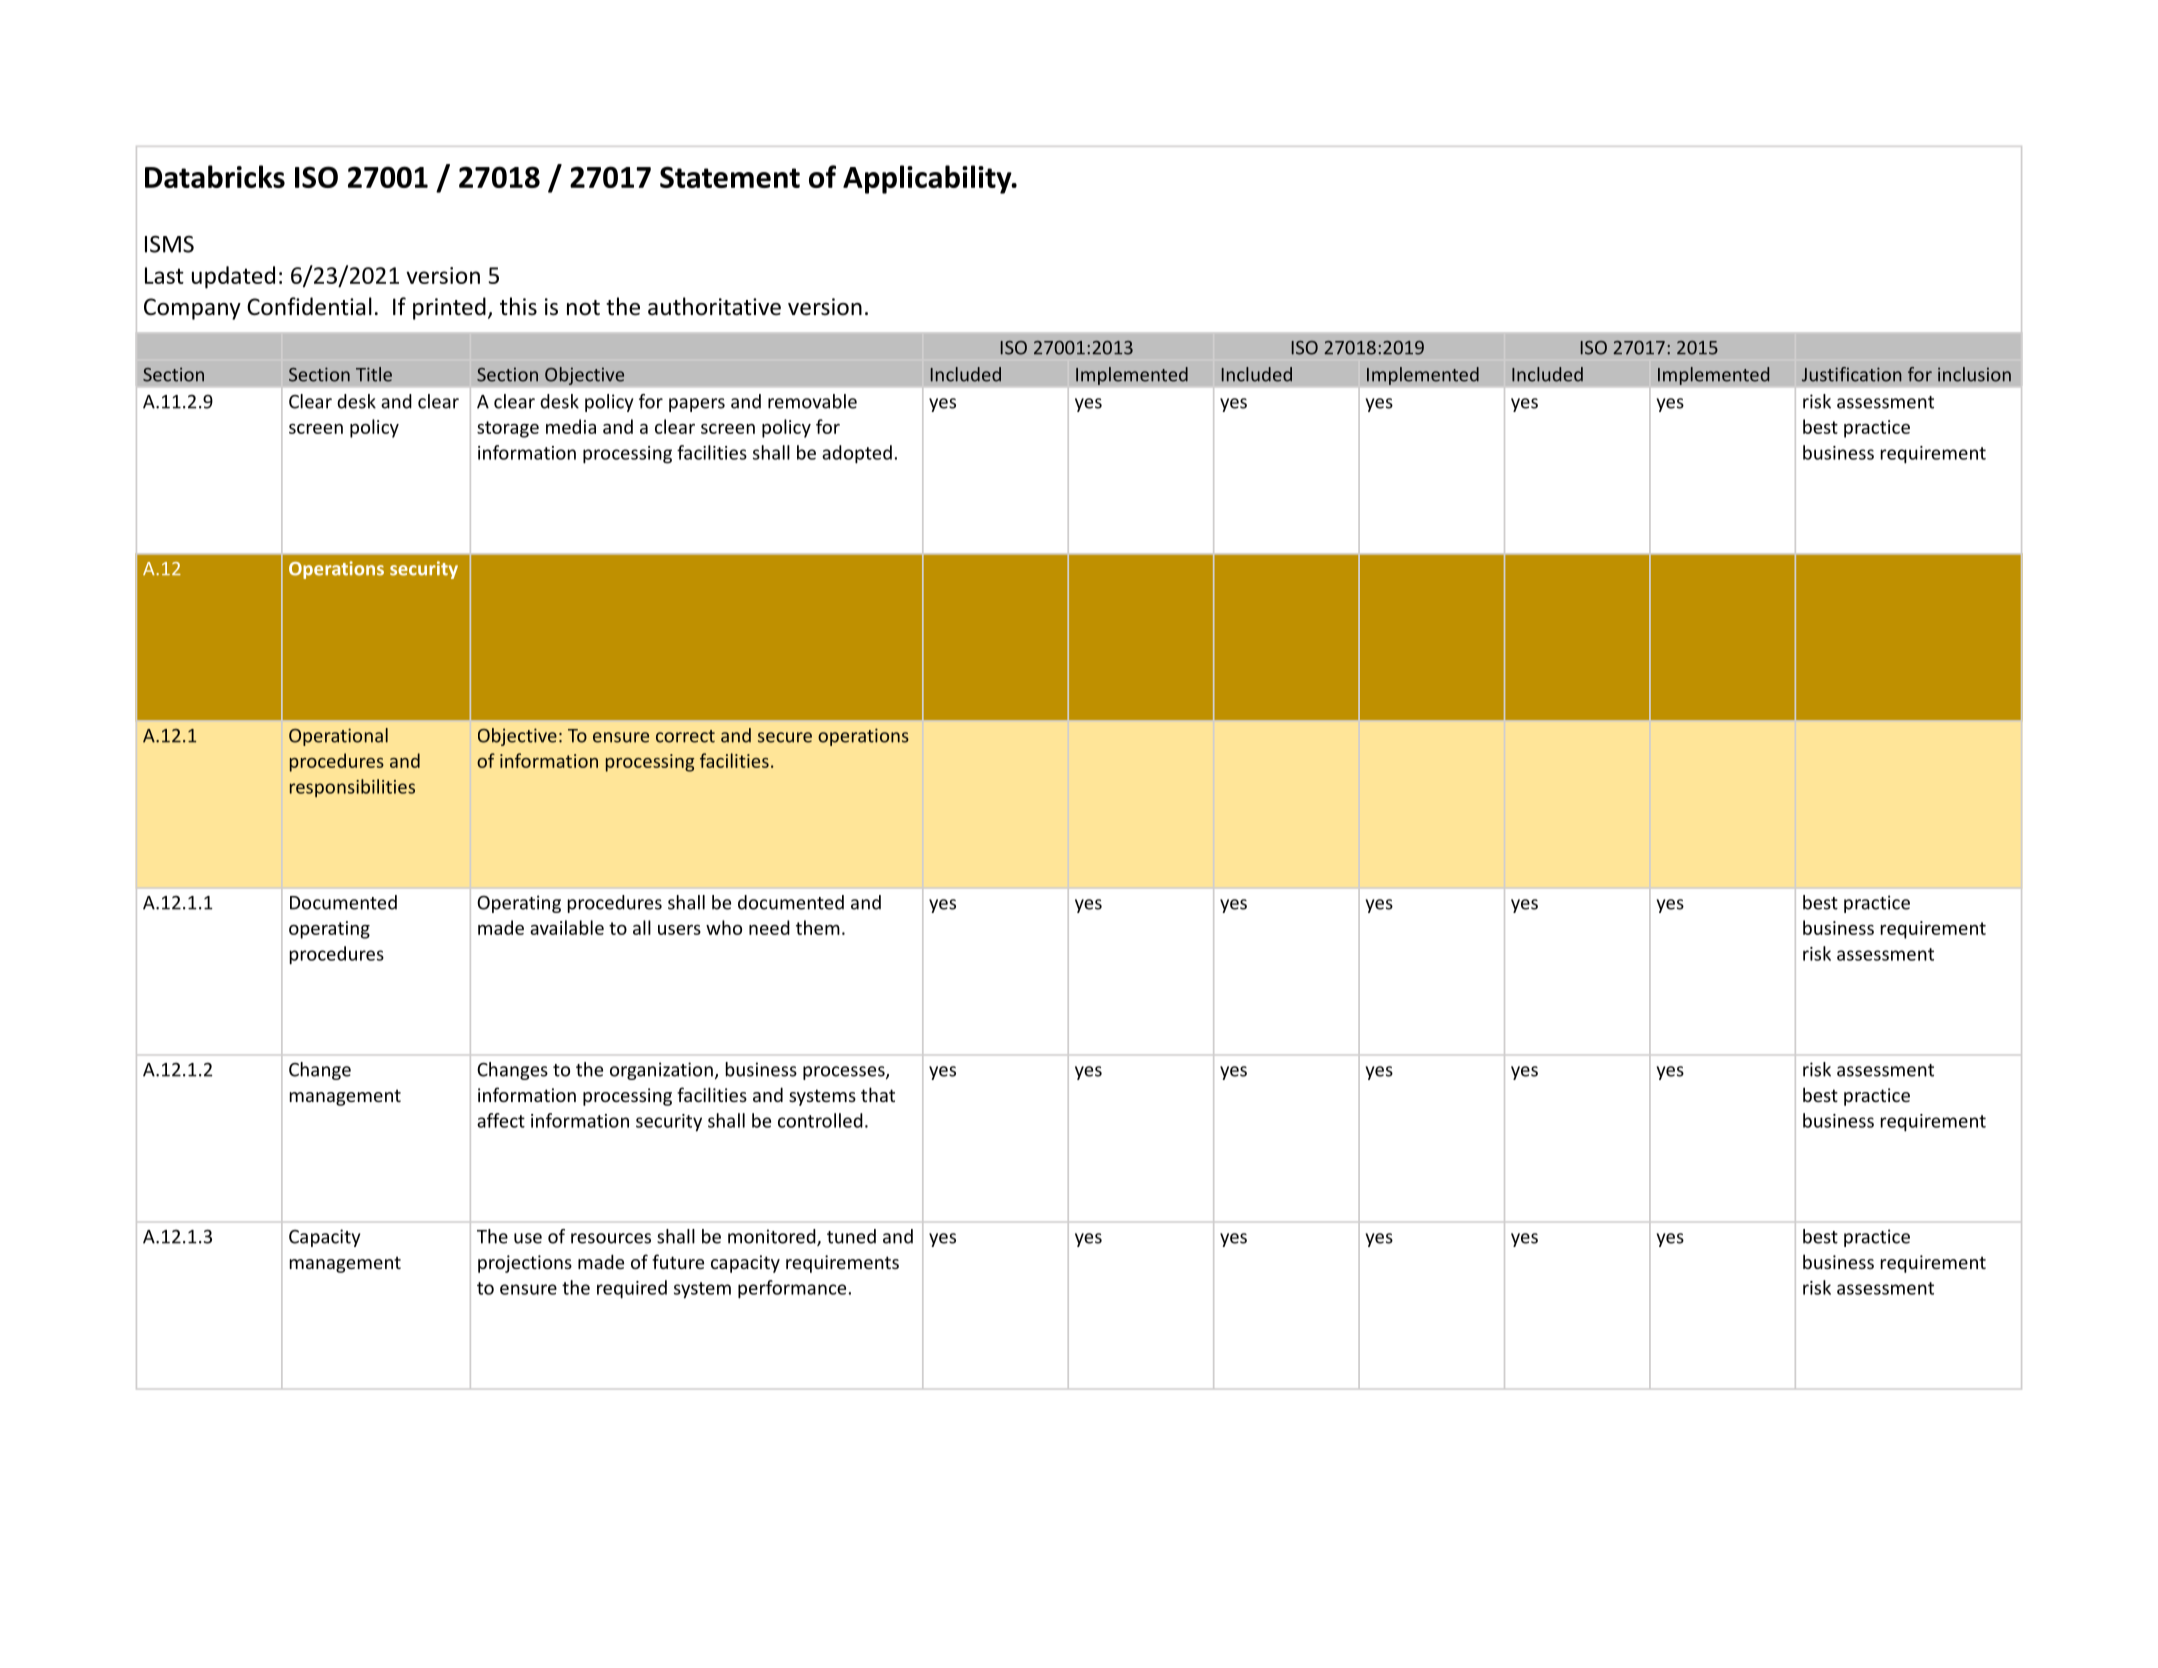 The width and height of the image is (2158, 1668). I want to click on them, so click(818, 927).
